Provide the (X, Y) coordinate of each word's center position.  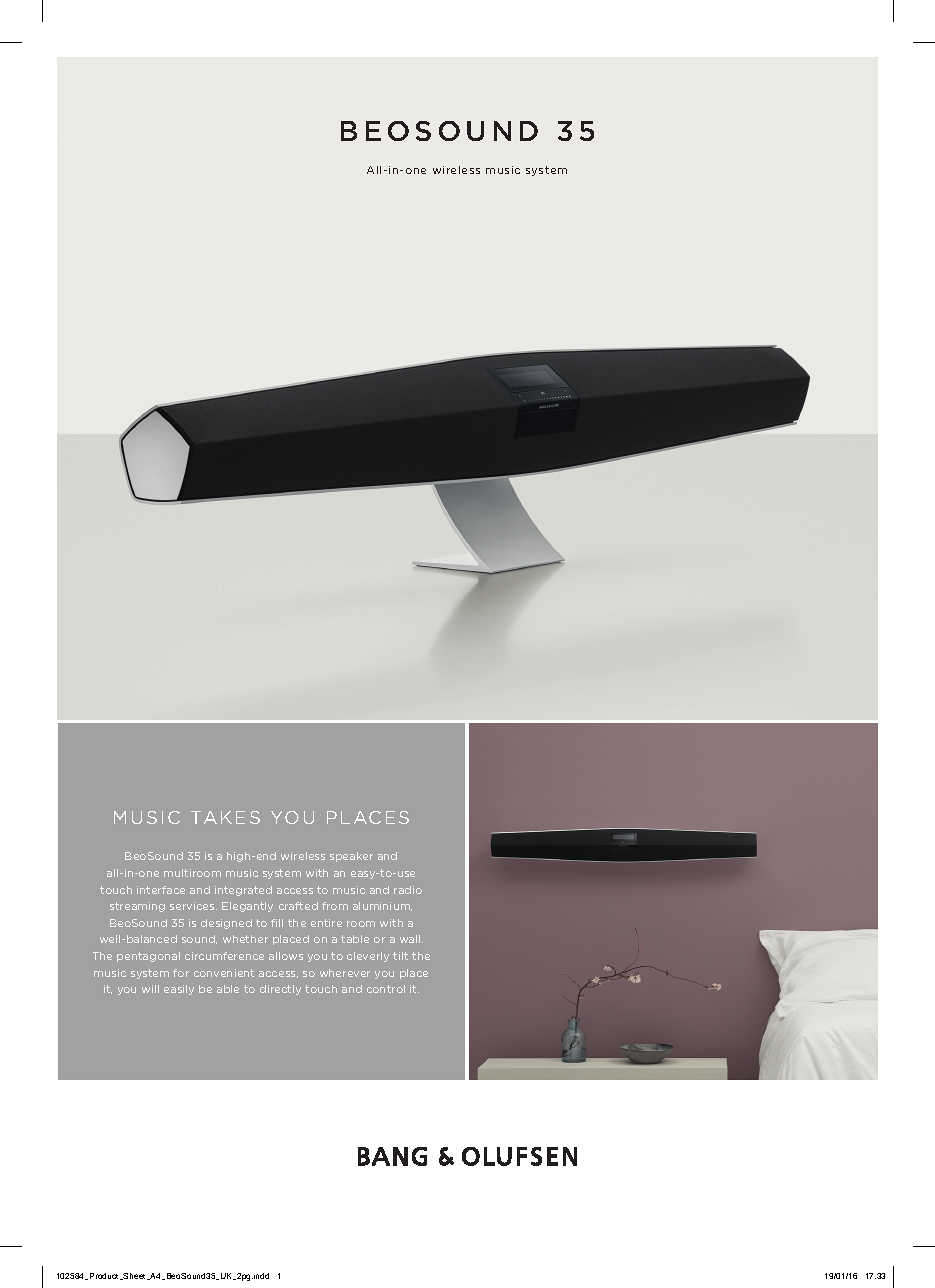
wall (411, 939)
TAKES (225, 817)
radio (408, 890)
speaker (351, 857)
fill (277, 923)
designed (226, 924)
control (386, 989)
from (335, 906)
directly (280, 990)
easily (179, 990)
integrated (243, 891)
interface (161, 890)
